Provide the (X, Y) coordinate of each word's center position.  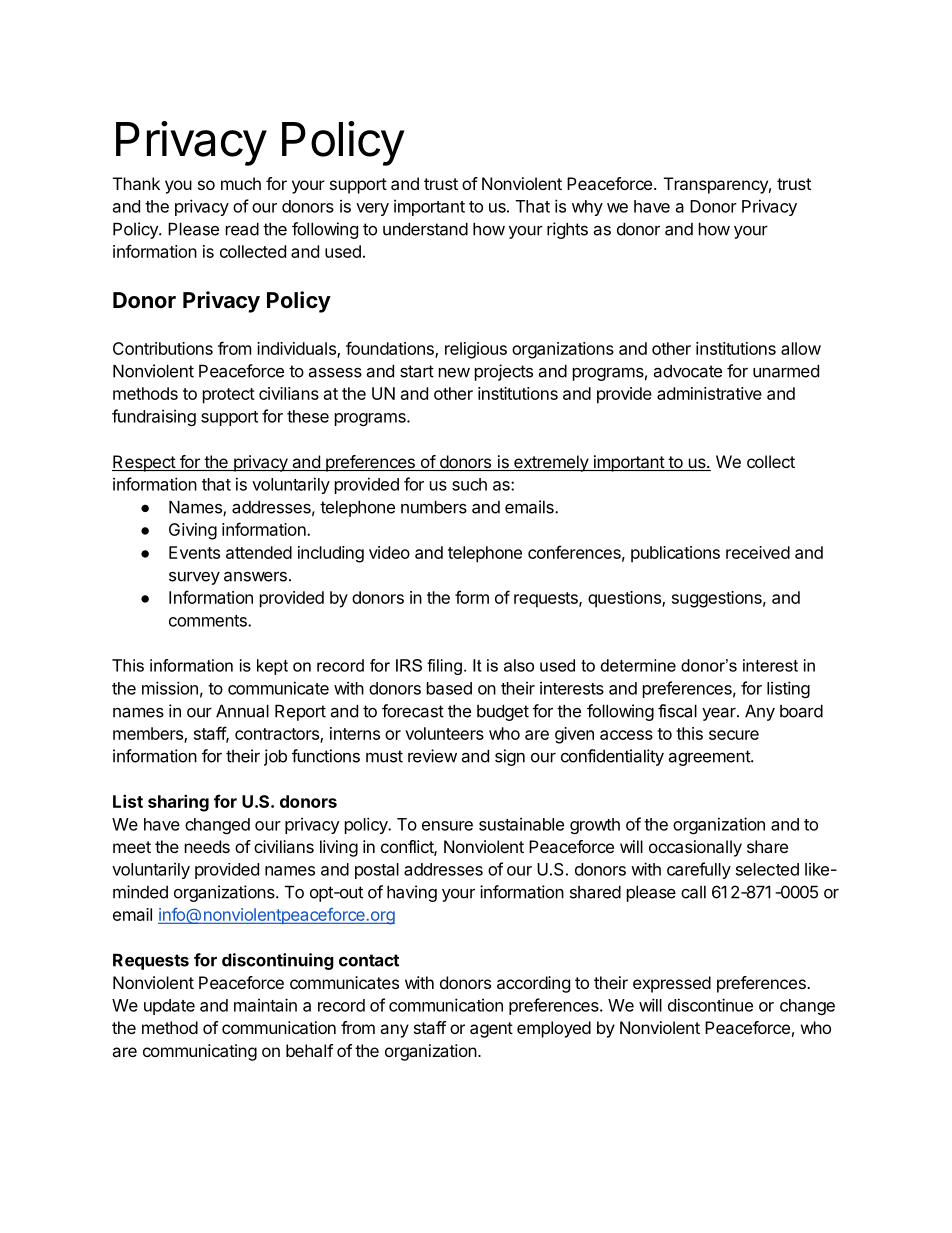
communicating (200, 1052)
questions (625, 599)
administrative (709, 393)
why (587, 208)
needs (207, 846)
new (454, 373)
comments (209, 621)
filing (444, 667)
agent (491, 1030)
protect (229, 396)
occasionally (695, 848)
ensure (447, 826)
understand (425, 229)
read (242, 229)
